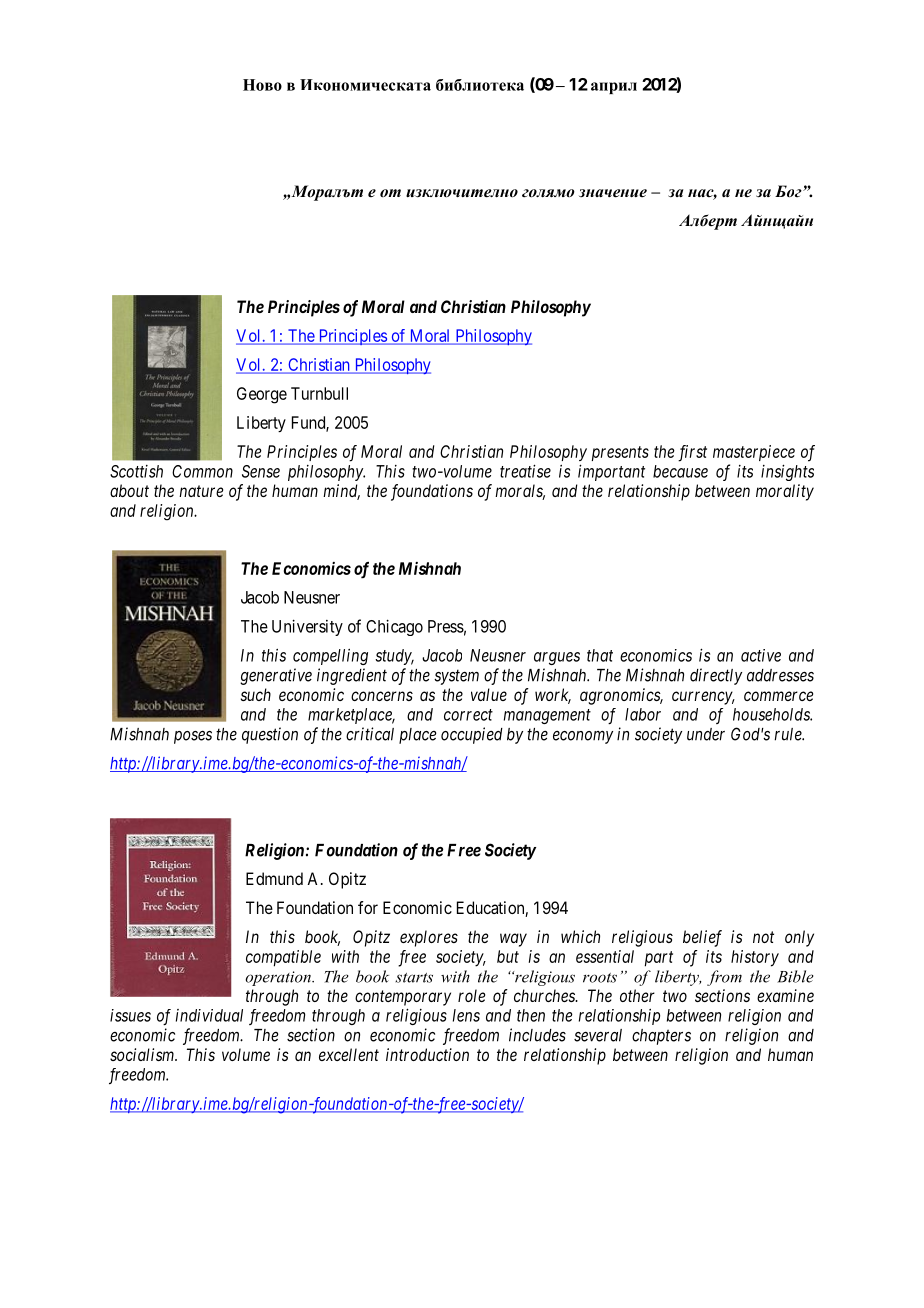 The height and width of the screenshot is (1308, 924). Describe the element at coordinates (761, 655) in the screenshot. I see `active` at that location.
